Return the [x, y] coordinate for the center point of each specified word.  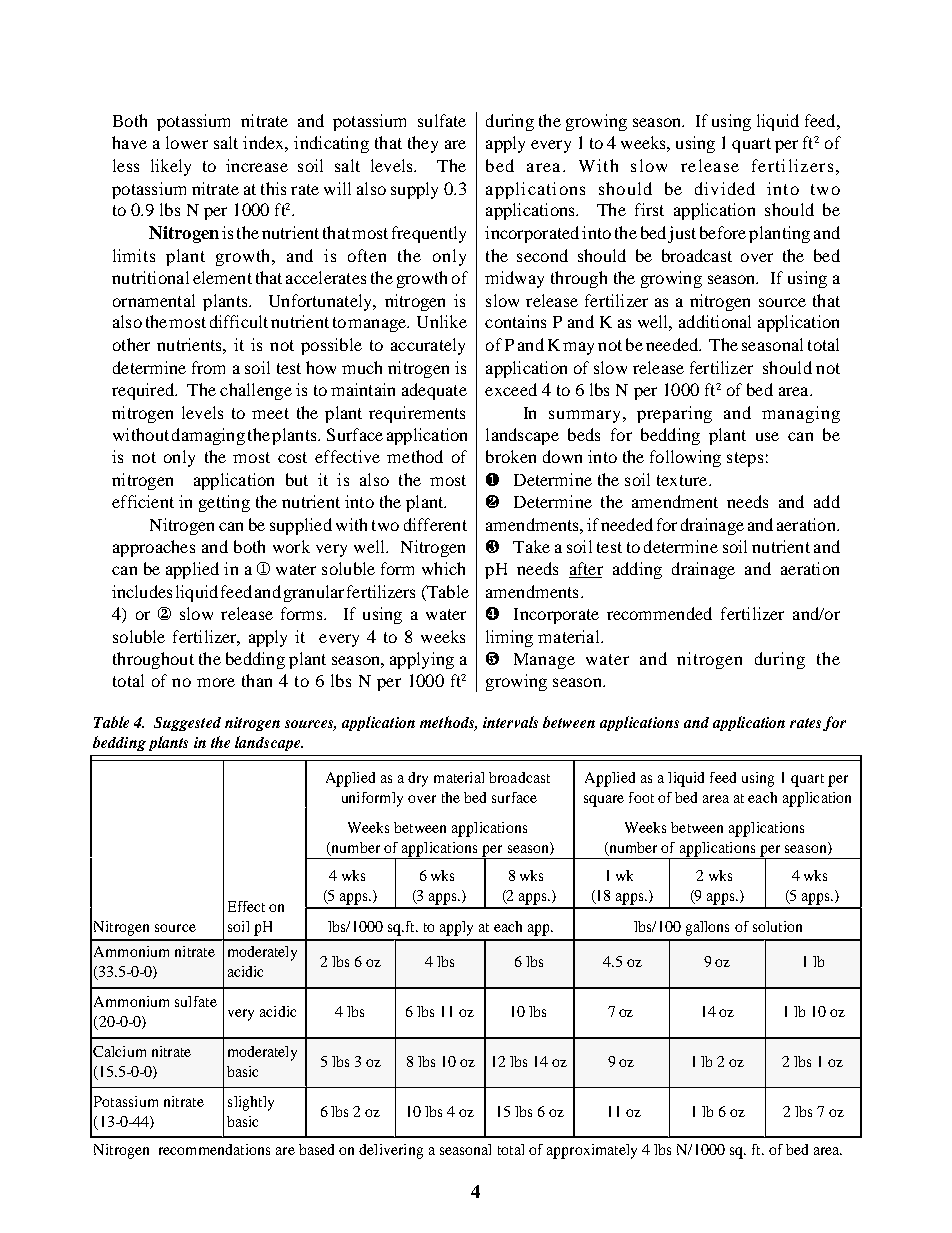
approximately [592, 1151]
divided [725, 188]
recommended [659, 613]
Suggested [187, 724]
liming [509, 638]
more [216, 682]
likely [171, 167]
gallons [707, 928]
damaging [208, 436]
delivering [391, 1151]
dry [418, 779]
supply [414, 190]
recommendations [214, 1149]
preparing [674, 414]
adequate [434, 391]
